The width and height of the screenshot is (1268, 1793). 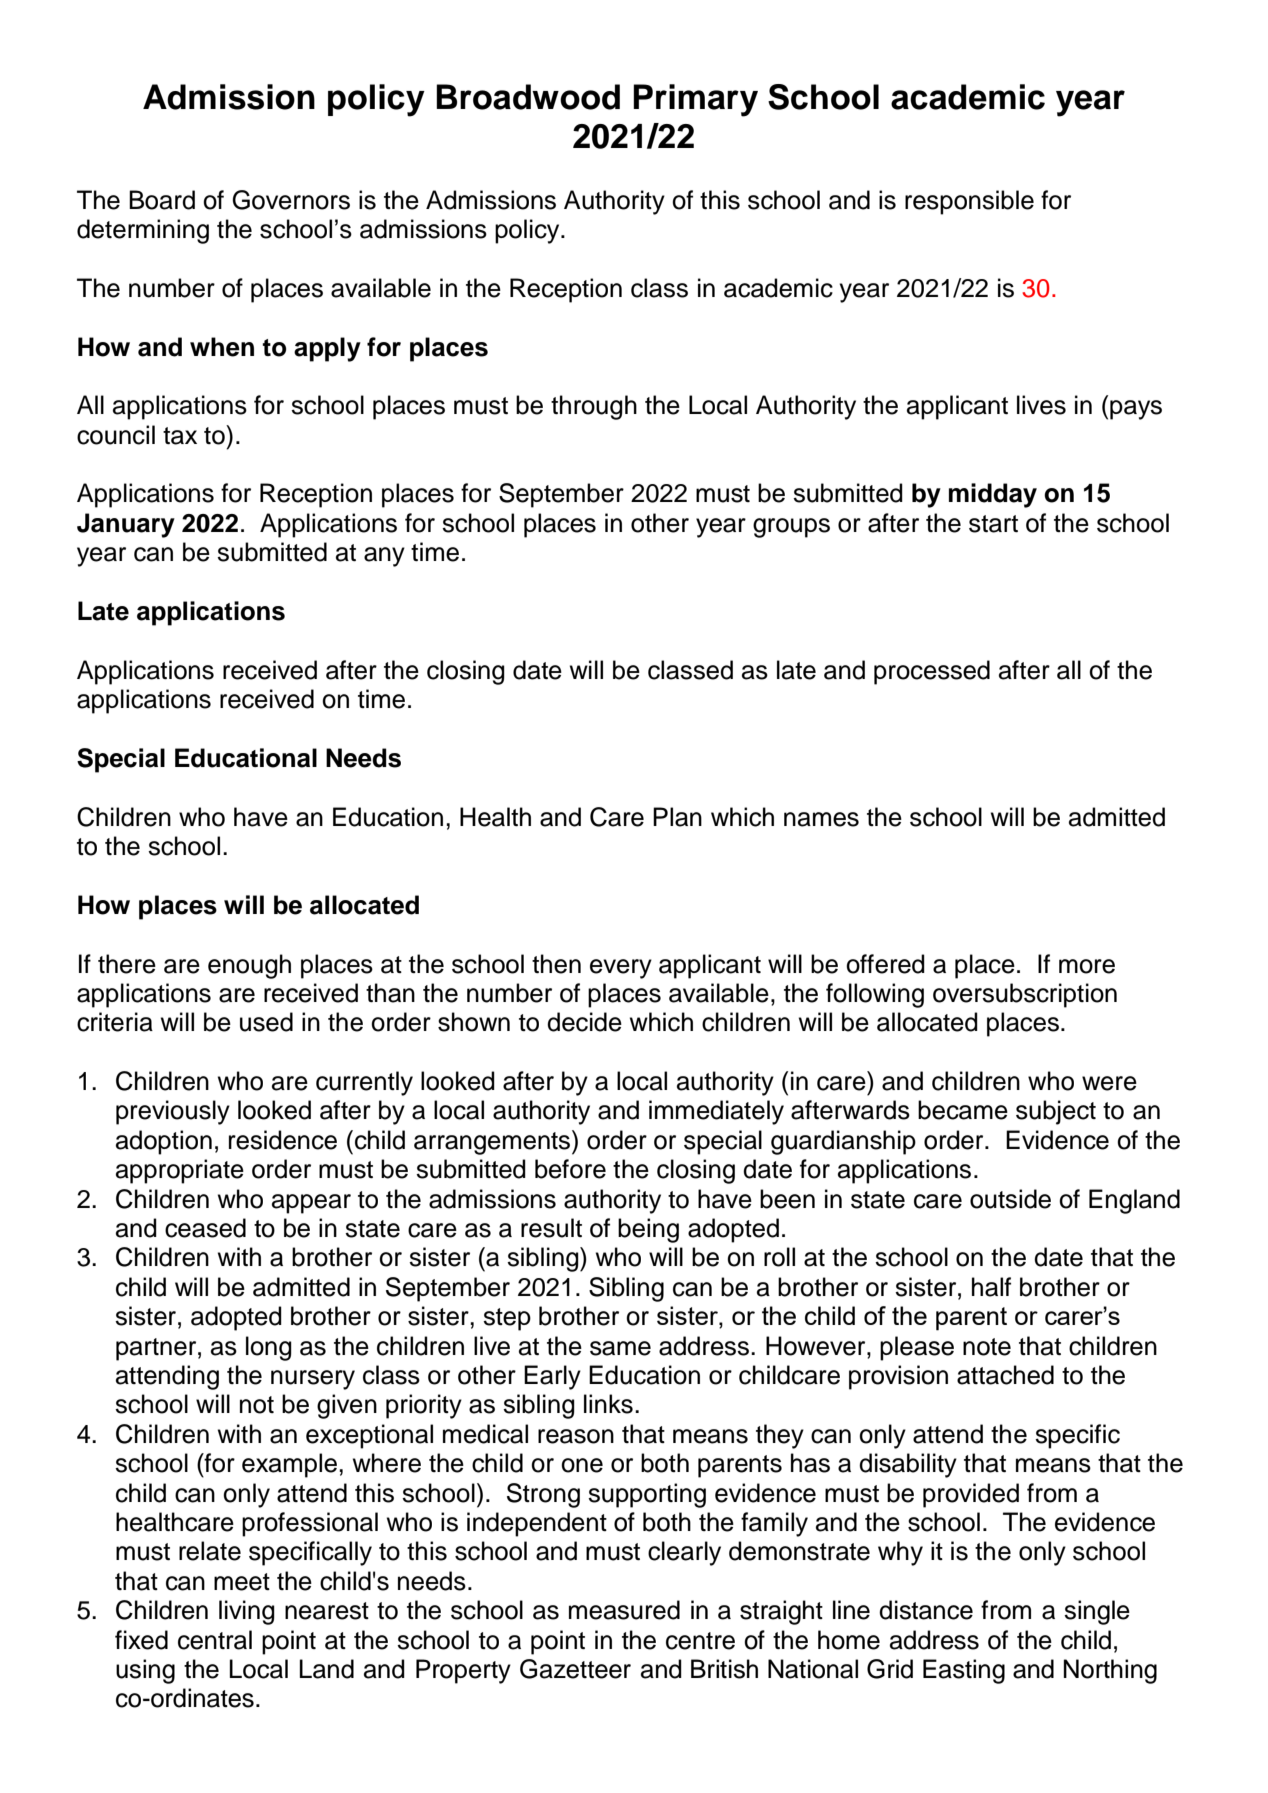 What do you see at coordinates (677, 817) in the screenshot?
I see `Plan` at bounding box center [677, 817].
